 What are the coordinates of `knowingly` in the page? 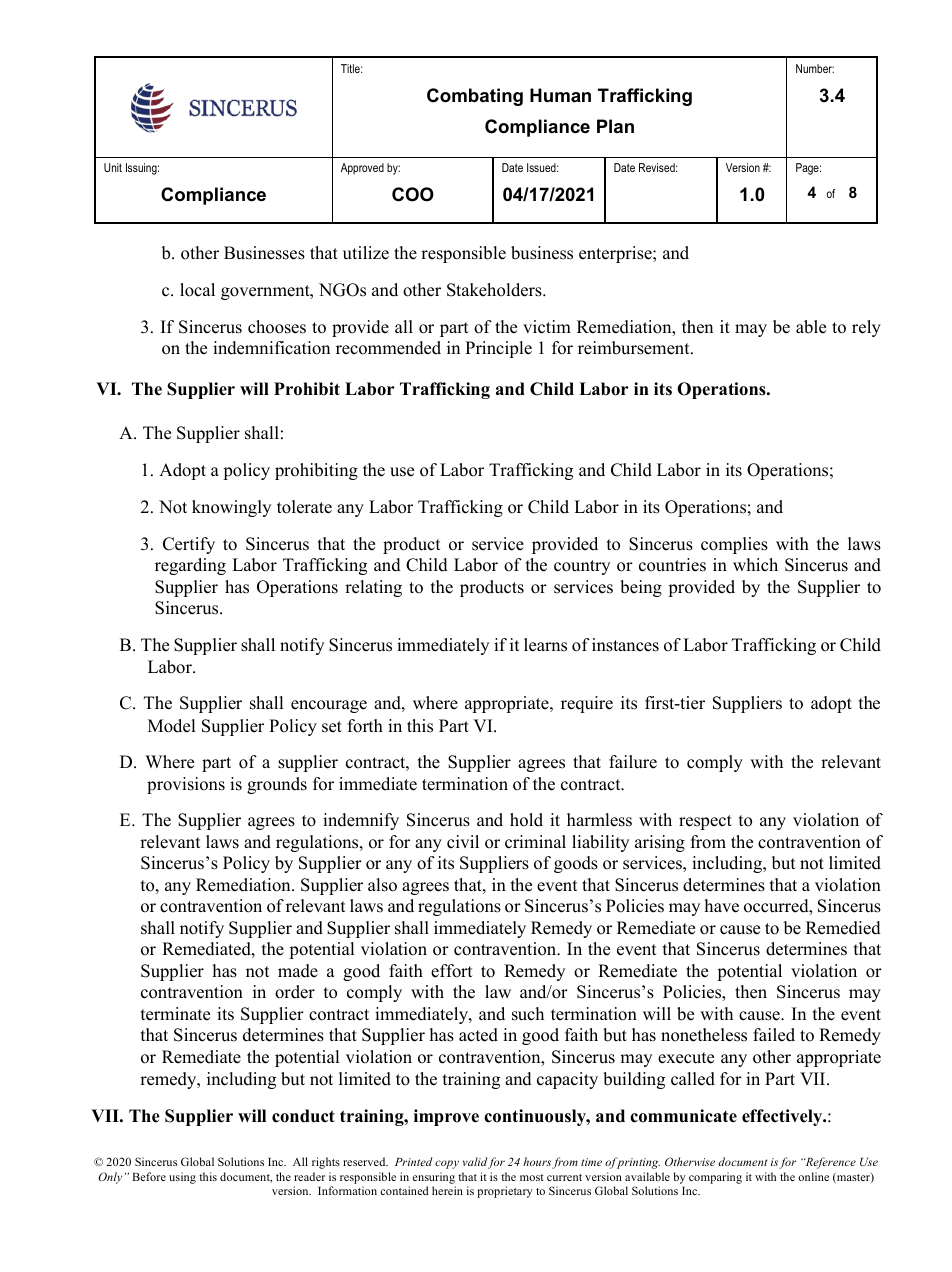 It's located at (231, 508).
